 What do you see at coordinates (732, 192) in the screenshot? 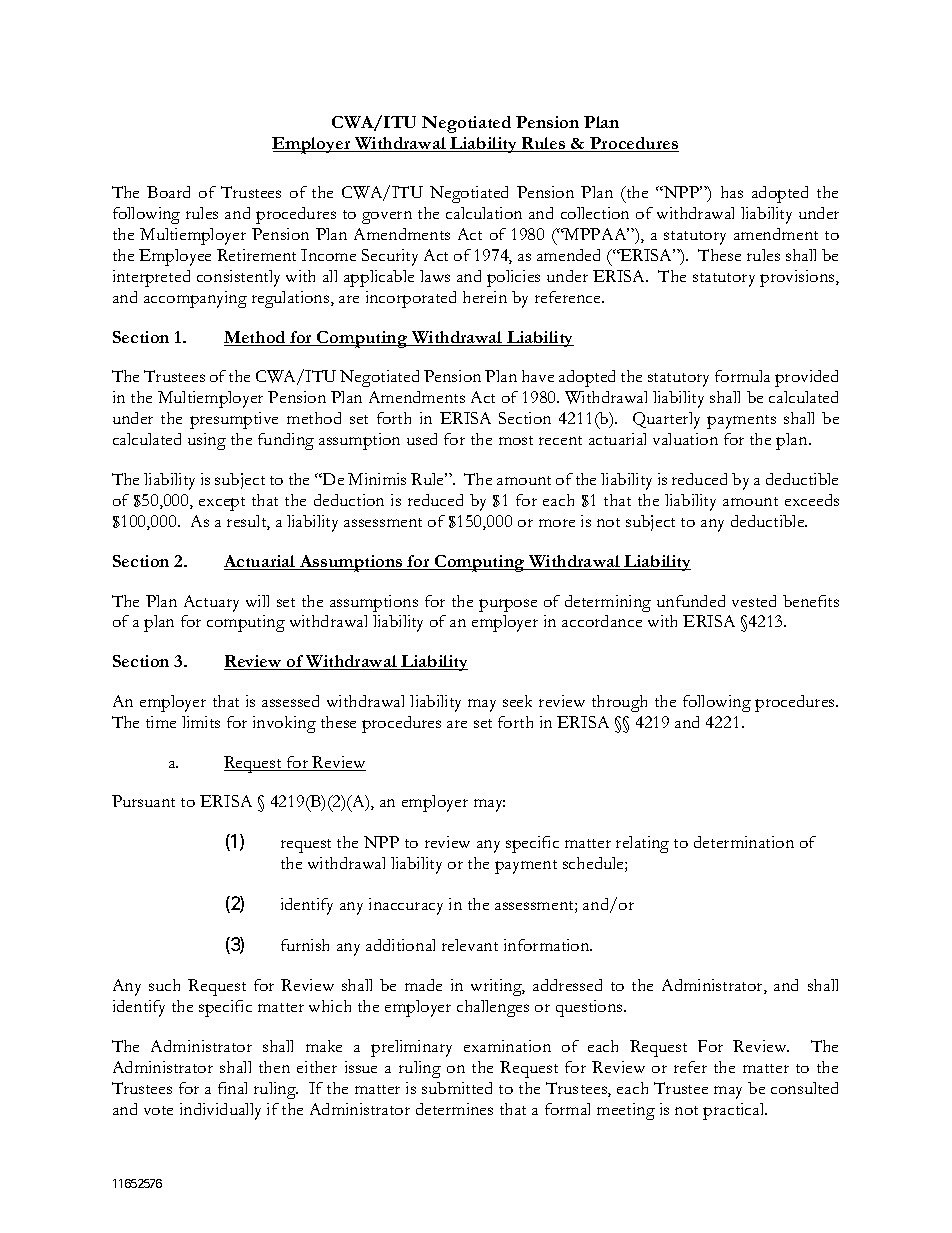
I see `has` at bounding box center [732, 192].
